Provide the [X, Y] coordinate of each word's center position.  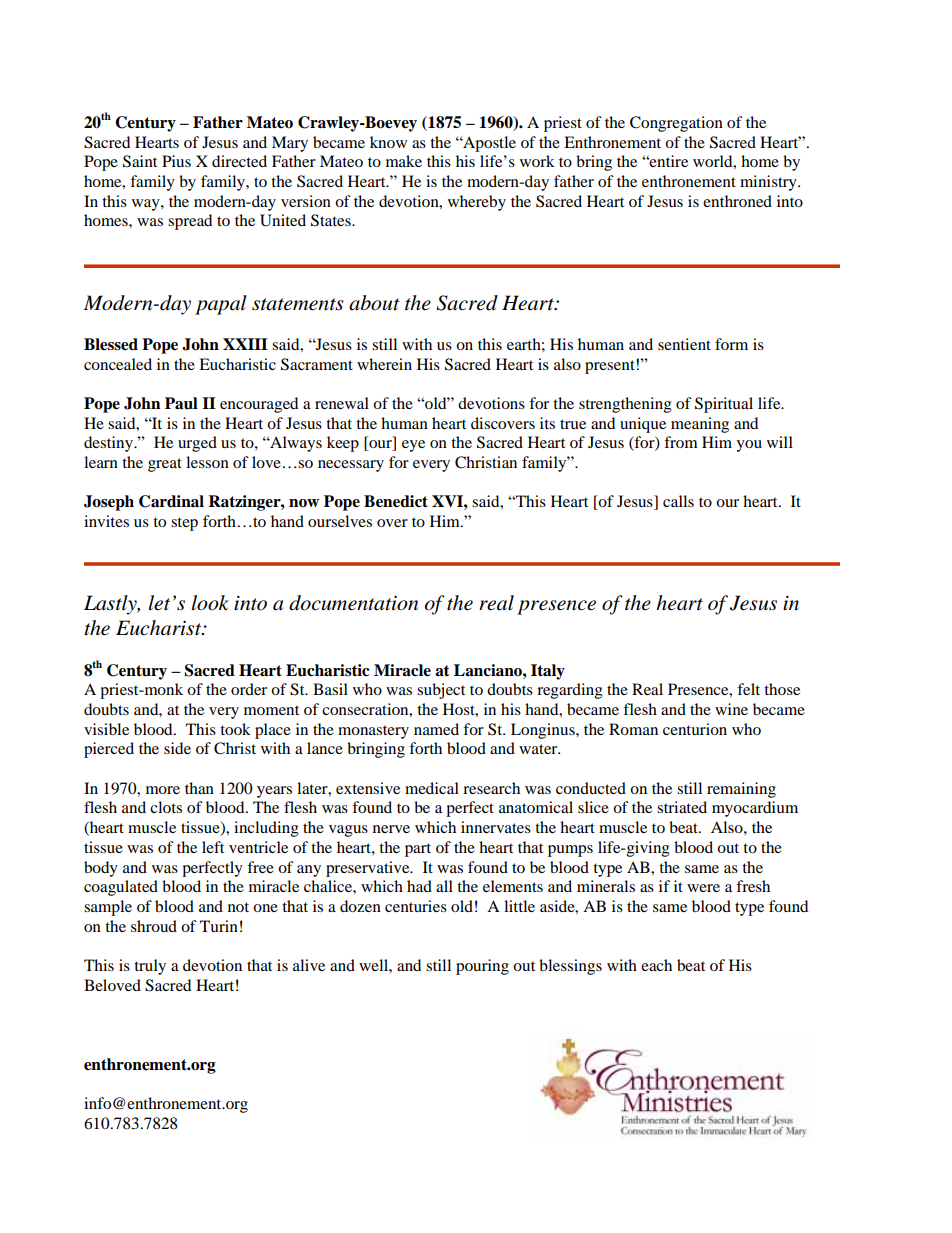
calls [678, 501]
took [235, 729]
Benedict [396, 501]
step [184, 524]
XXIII [245, 344]
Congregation [676, 124]
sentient [684, 344]
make [404, 161]
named [436, 729]
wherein [384, 364]
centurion [695, 729]
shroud [154, 926]
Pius [176, 161]
